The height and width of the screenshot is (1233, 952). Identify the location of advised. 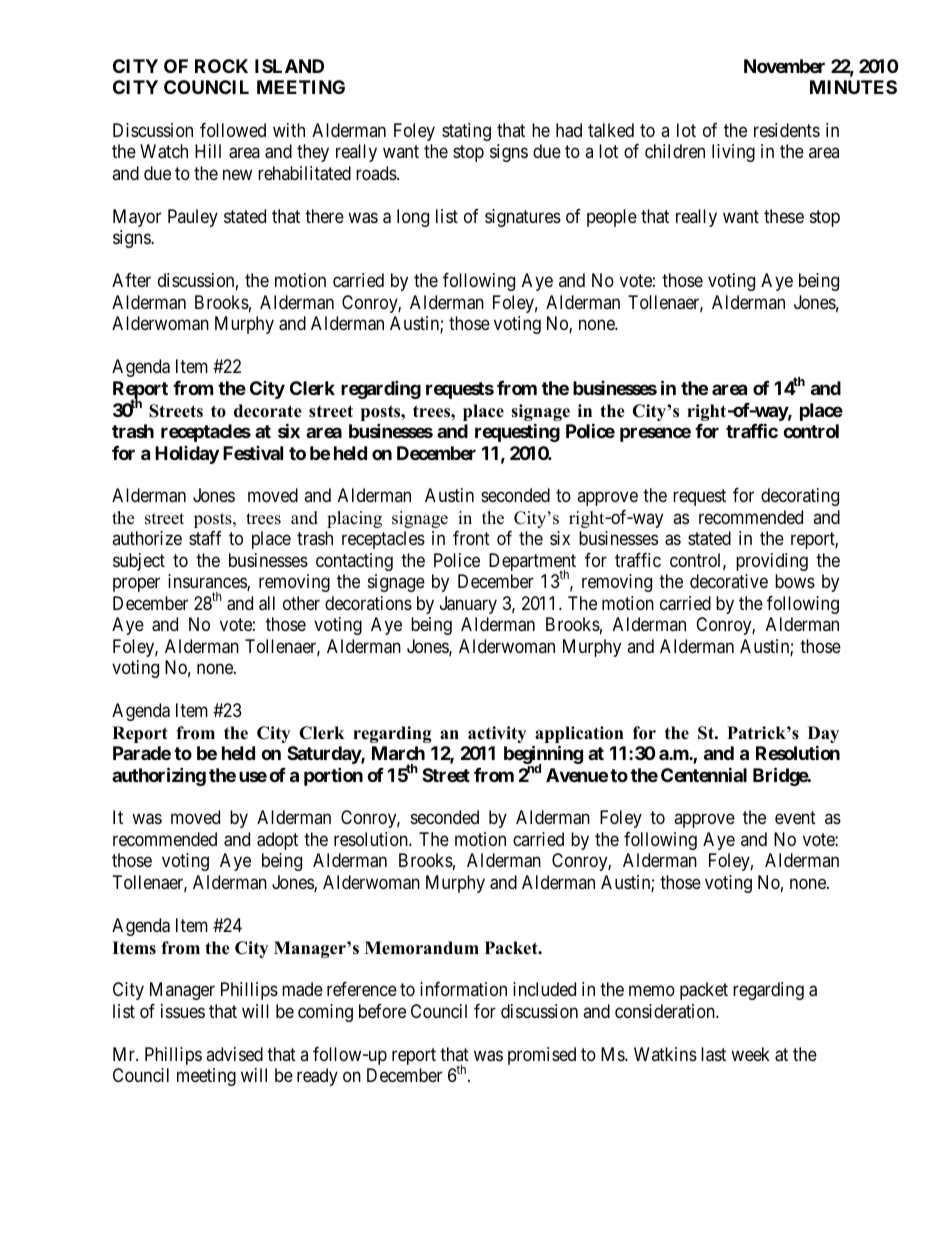
(234, 1054).
